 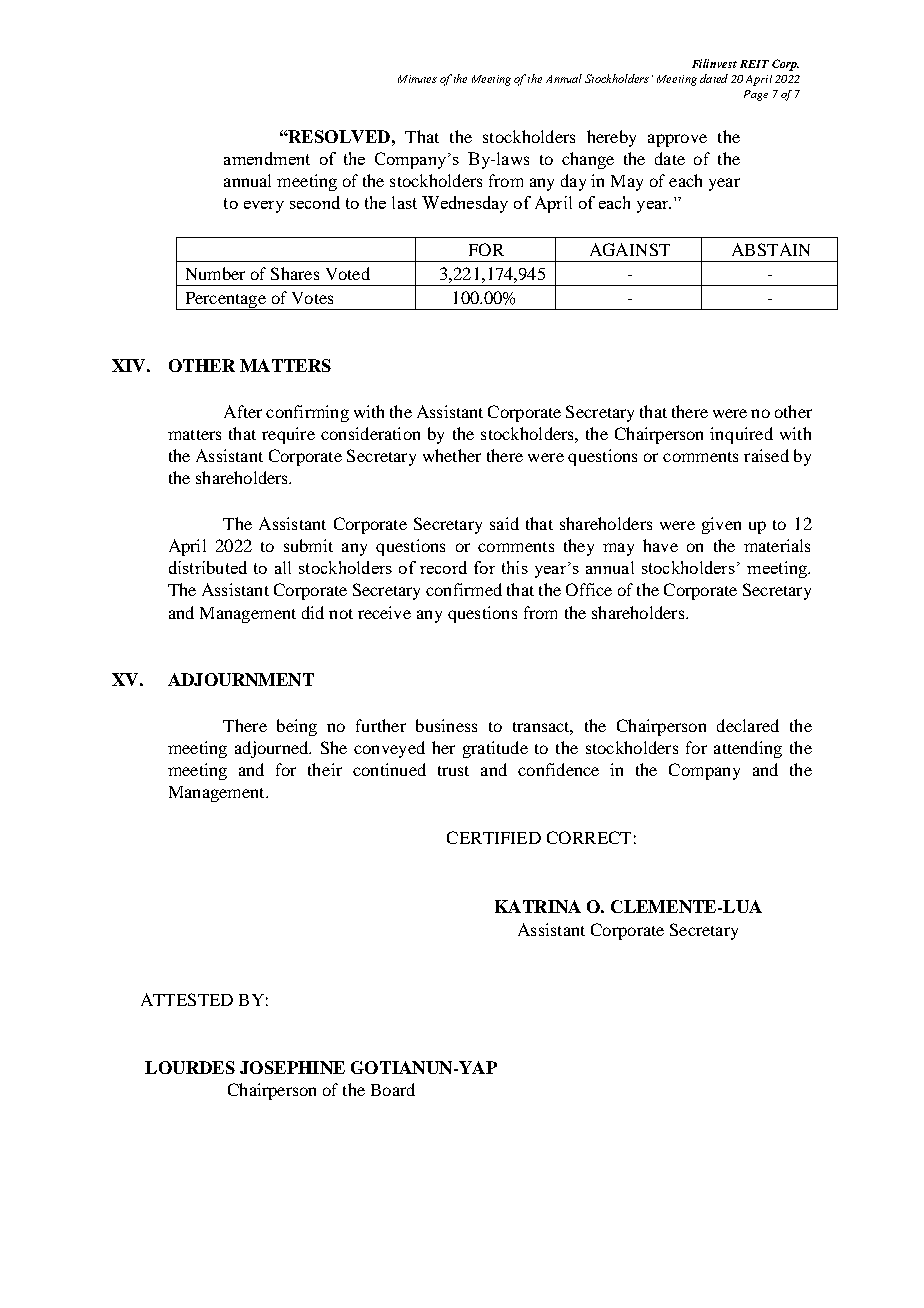 What do you see at coordinates (748, 725) in the screenshot?
I see `declared` at bounding box center [748, 725].
